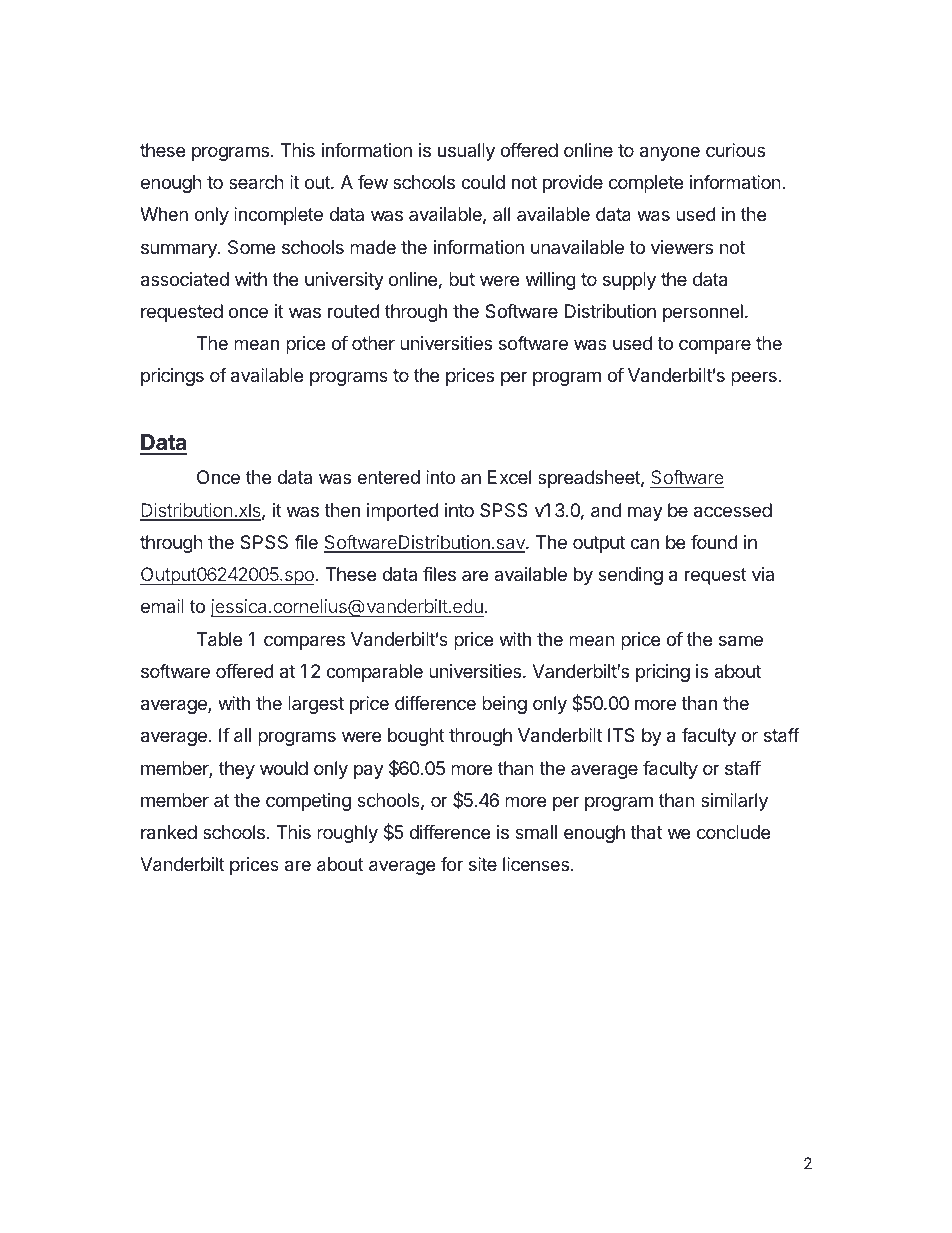  I want to click on then, so click(342, 510).
